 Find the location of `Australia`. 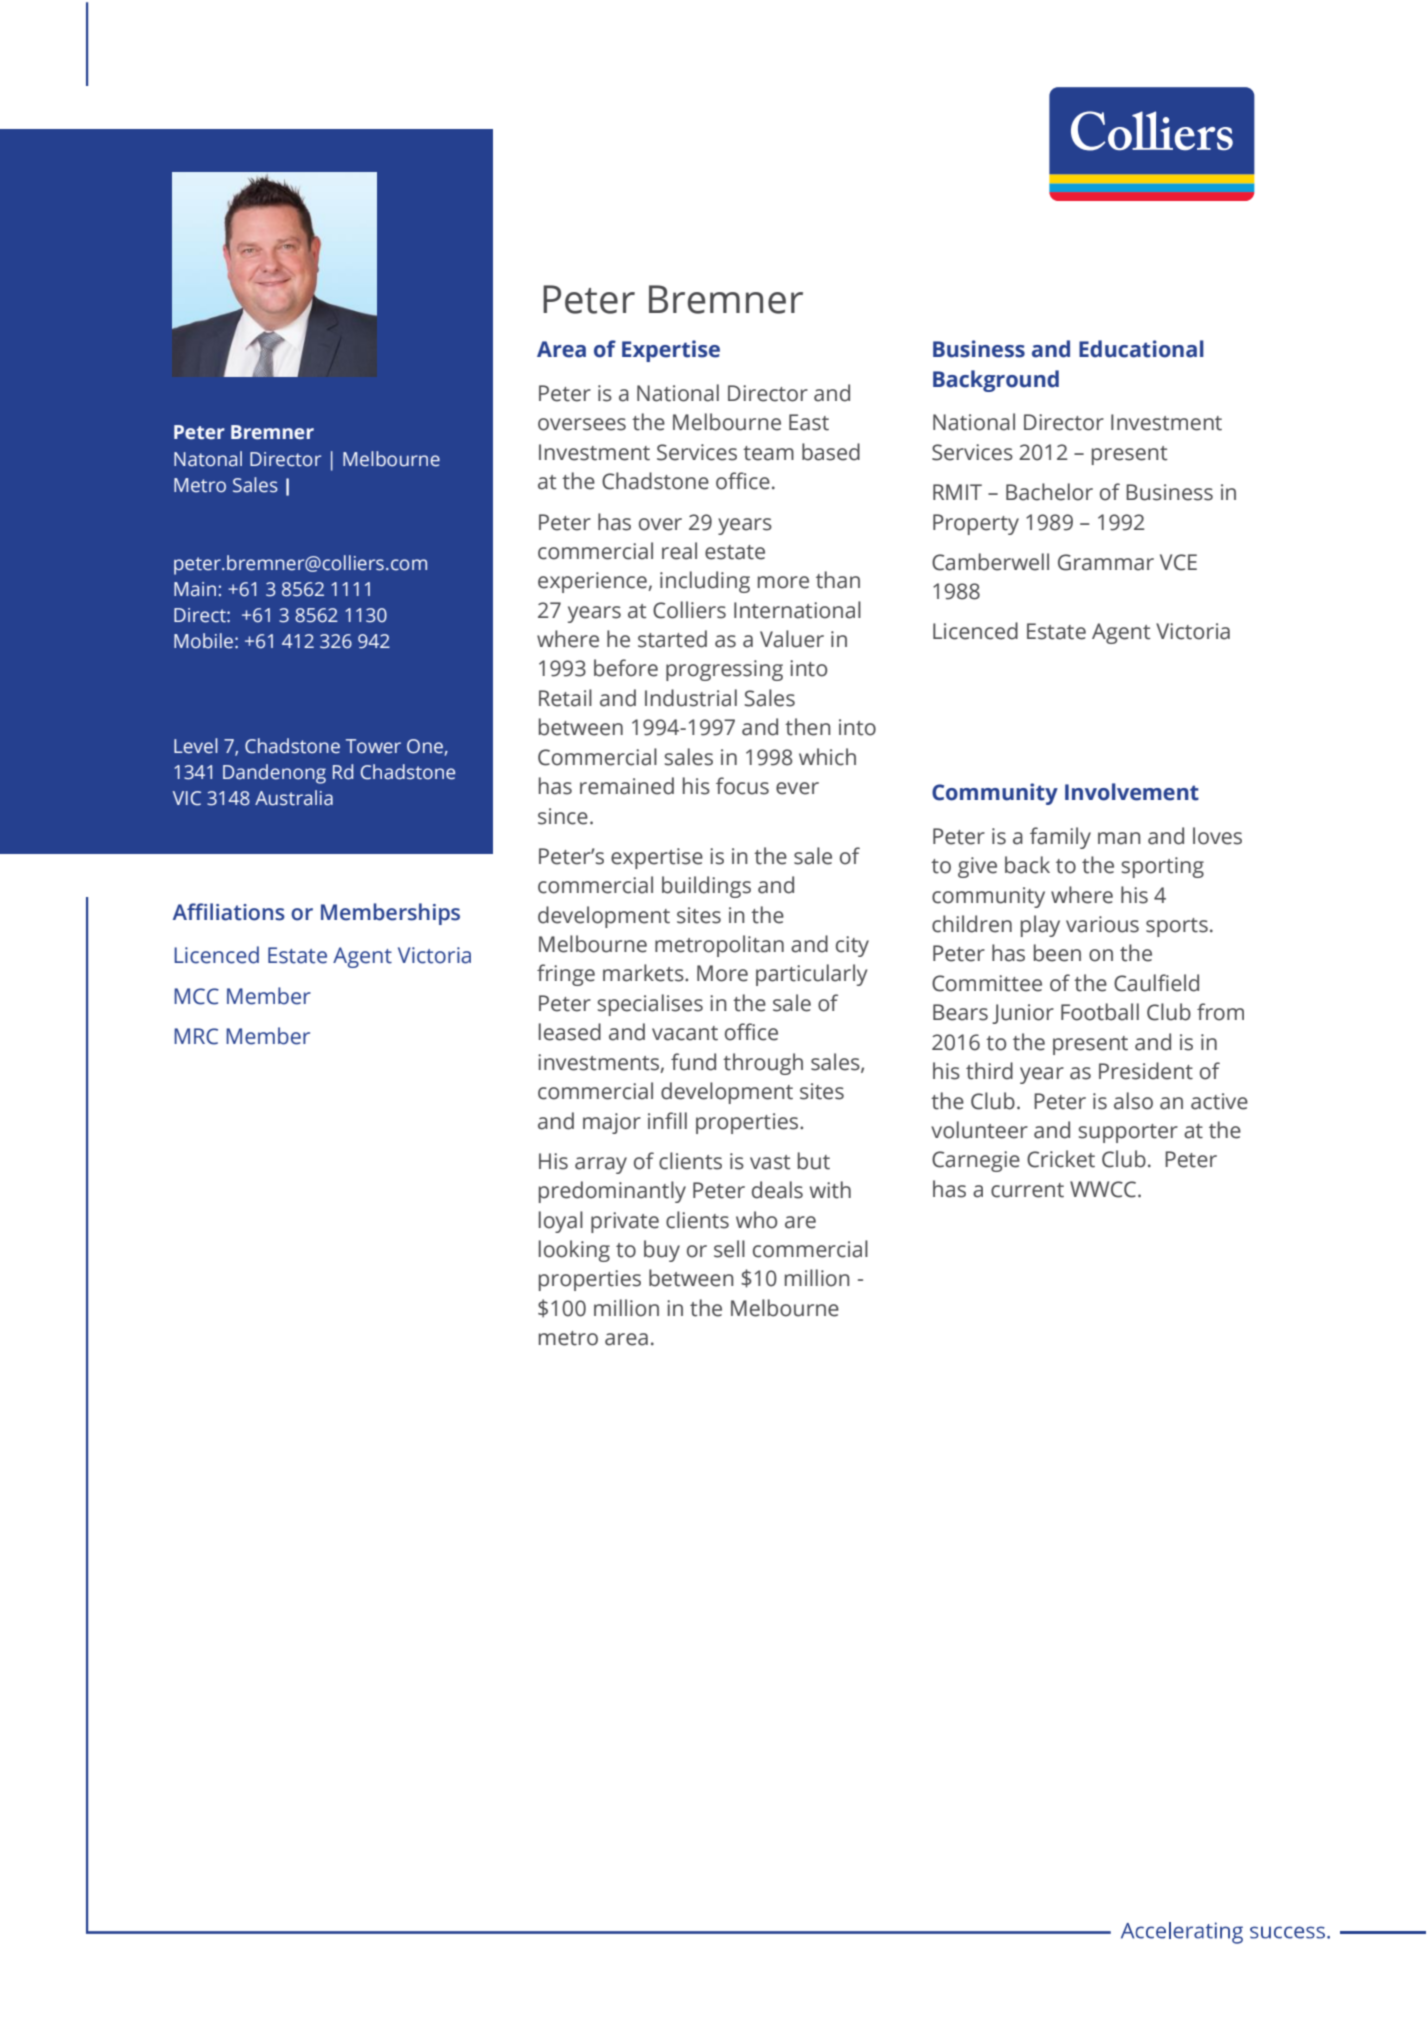

Australia is located at coordinates (294, 798).
